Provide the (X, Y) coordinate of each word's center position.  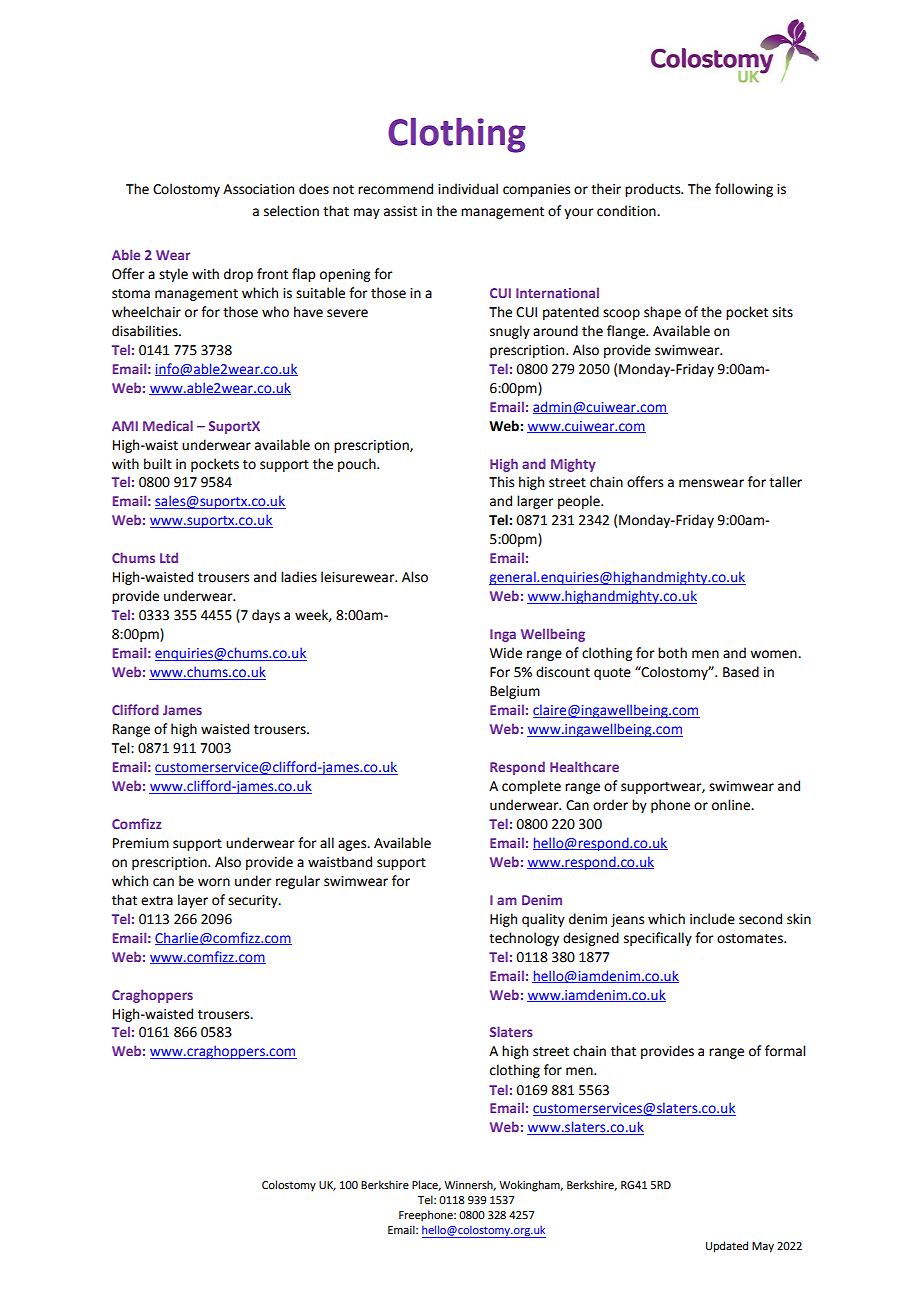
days (266, 616)
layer (193, 901)
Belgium (515, 692)
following (744, 190)
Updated (727, 1247)
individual (468, 189)
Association (258, 189)
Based (741, 672)
